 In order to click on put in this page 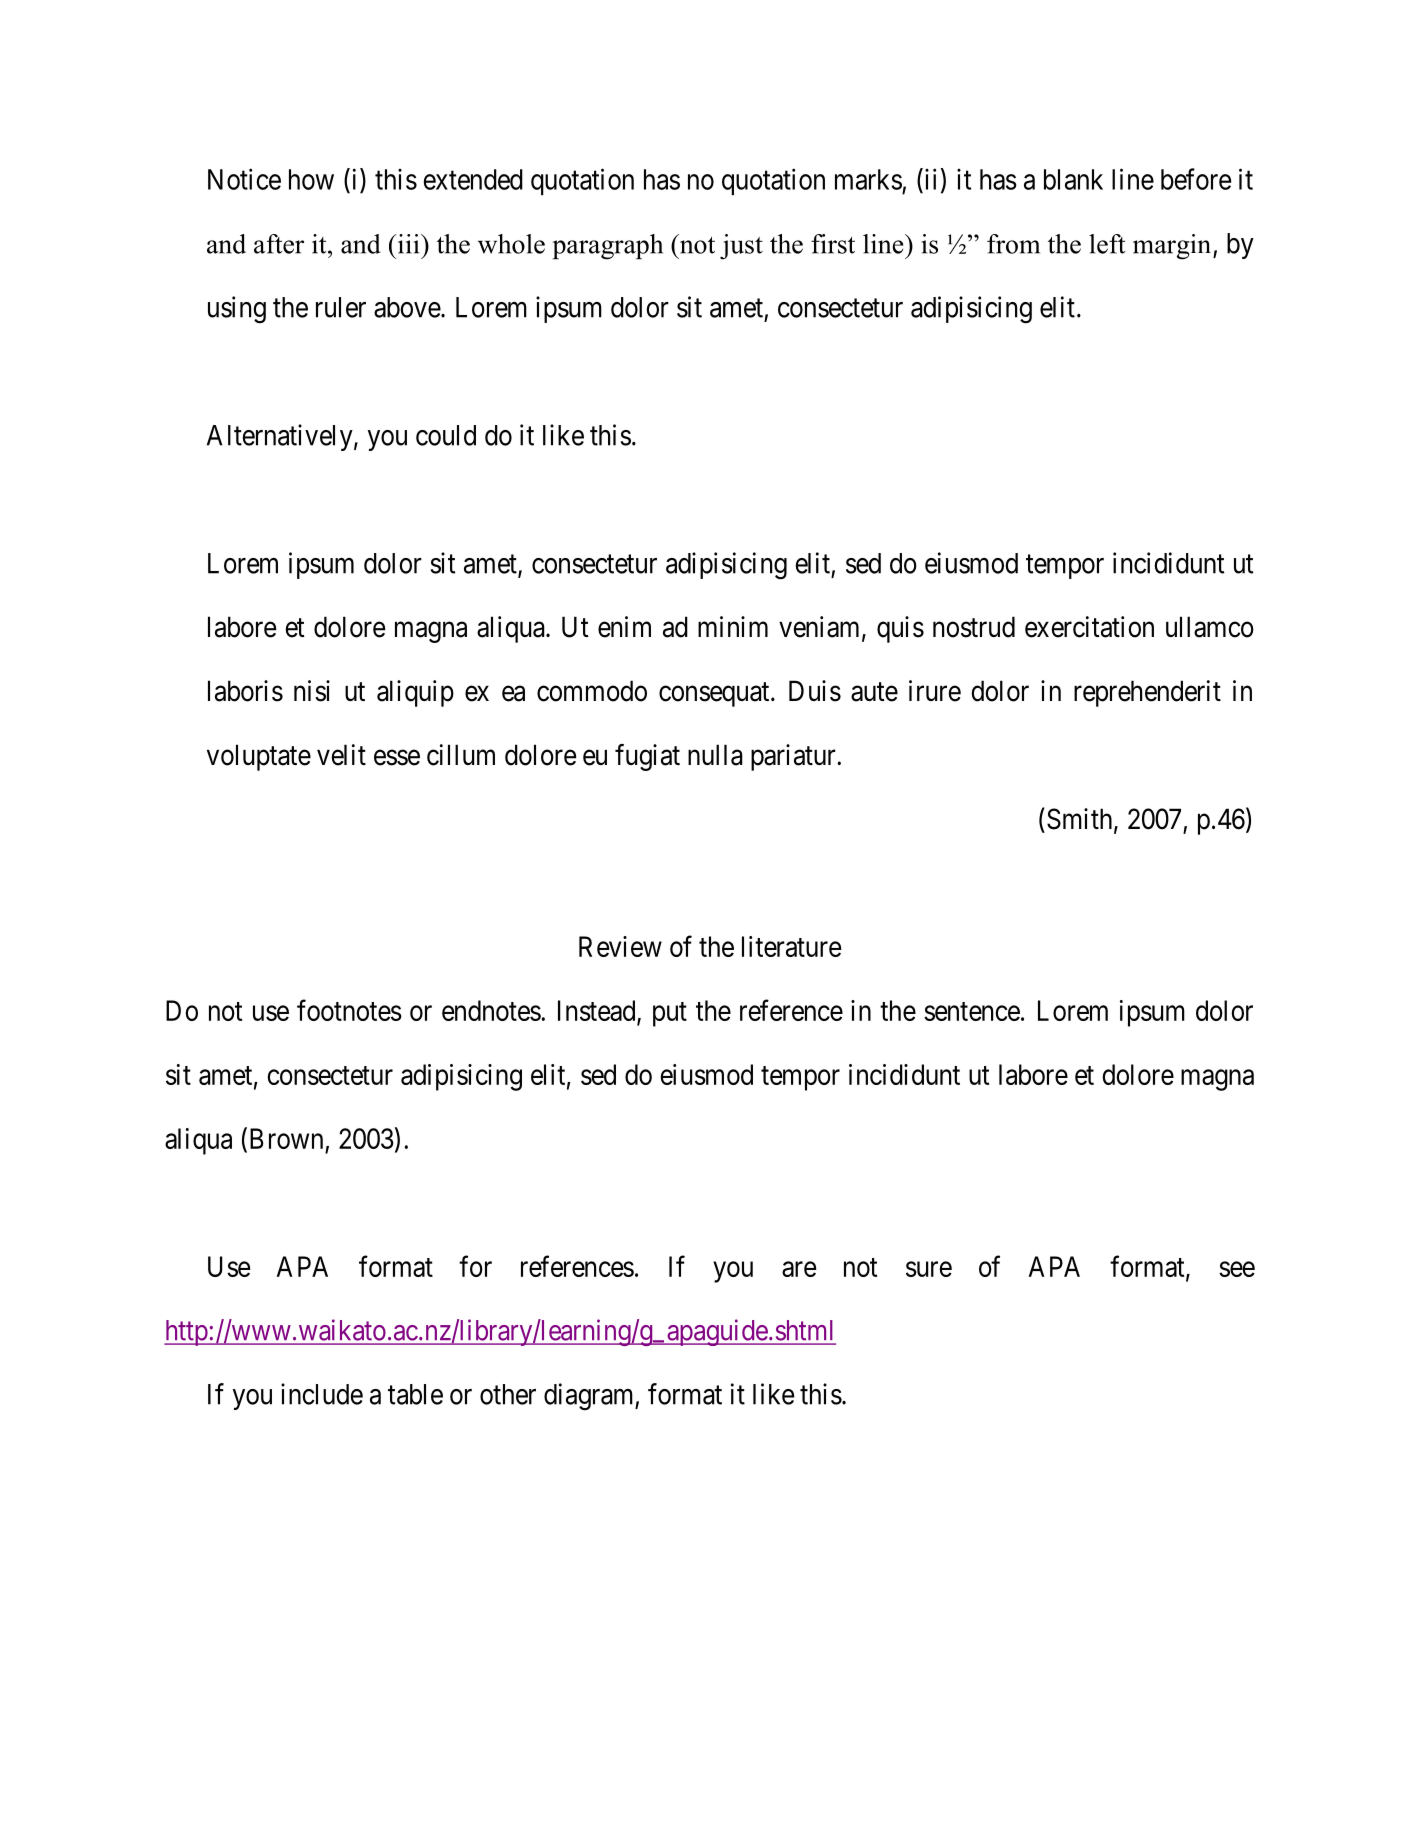, I will do `click(670, 1014)`.
